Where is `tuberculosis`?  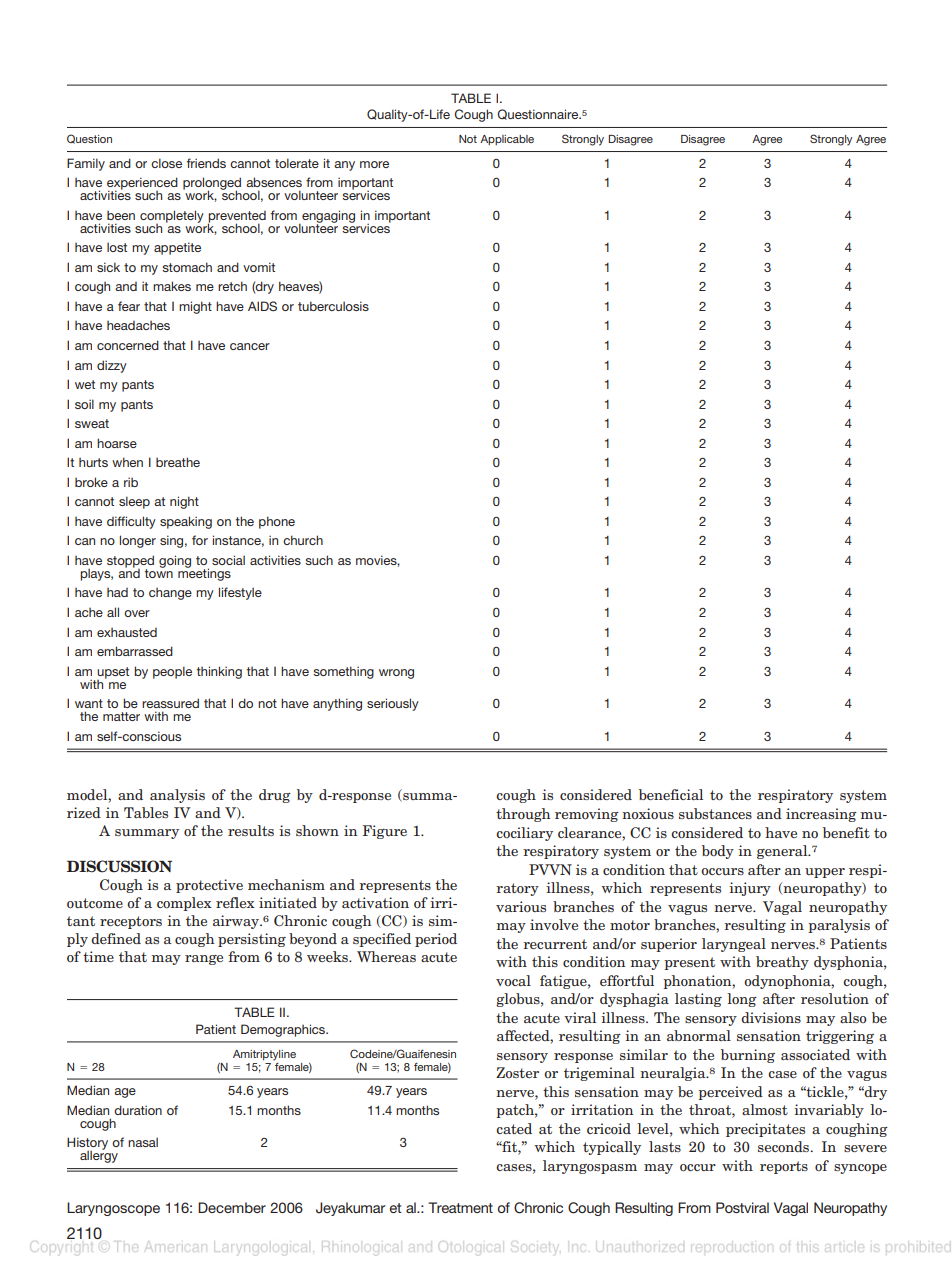 tuberculosis is located at coordinates (333, 306).
